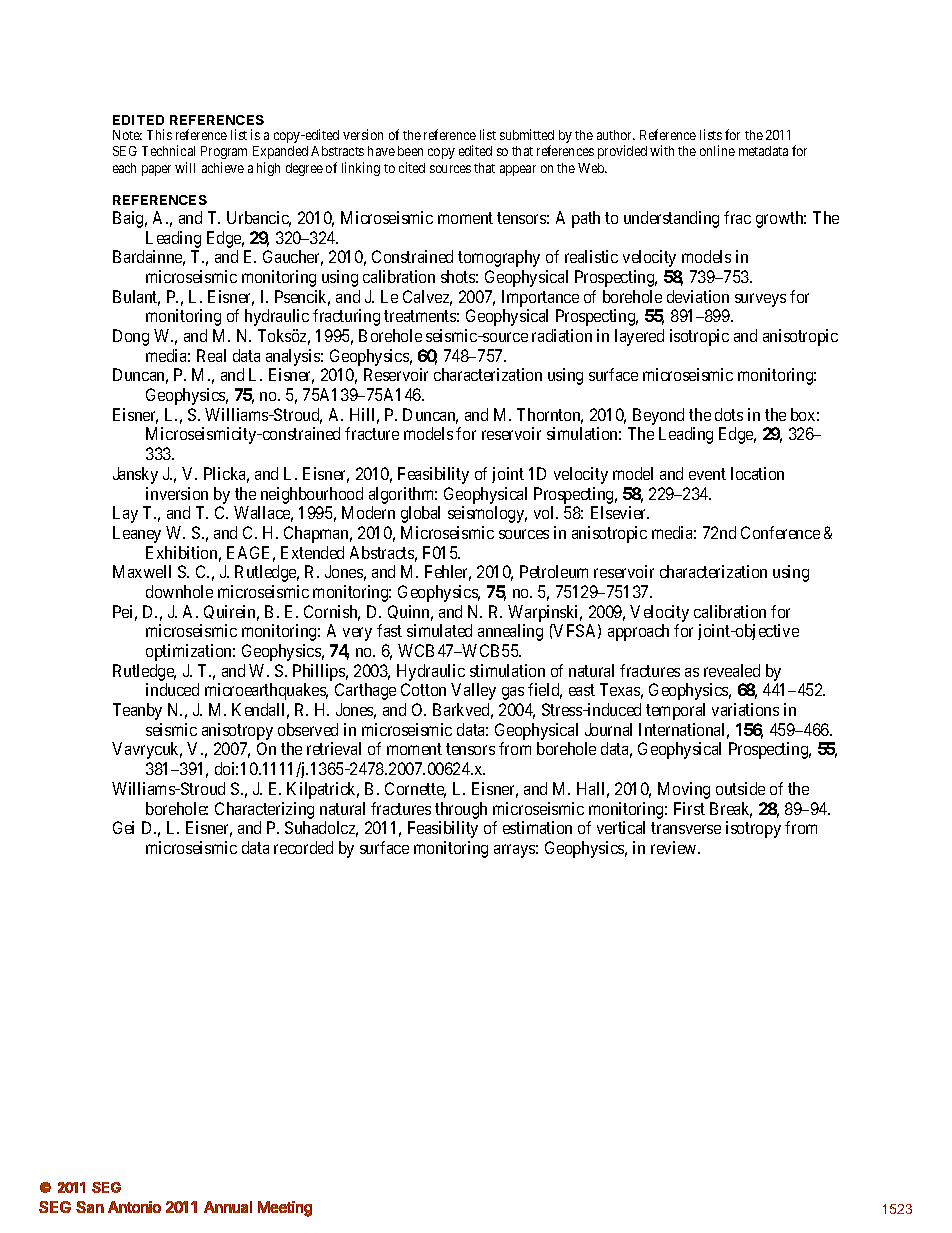 This page has width=952, height=1233. Describe the element at coordinates (156, 170) in the page. I see `paper` at that location.
